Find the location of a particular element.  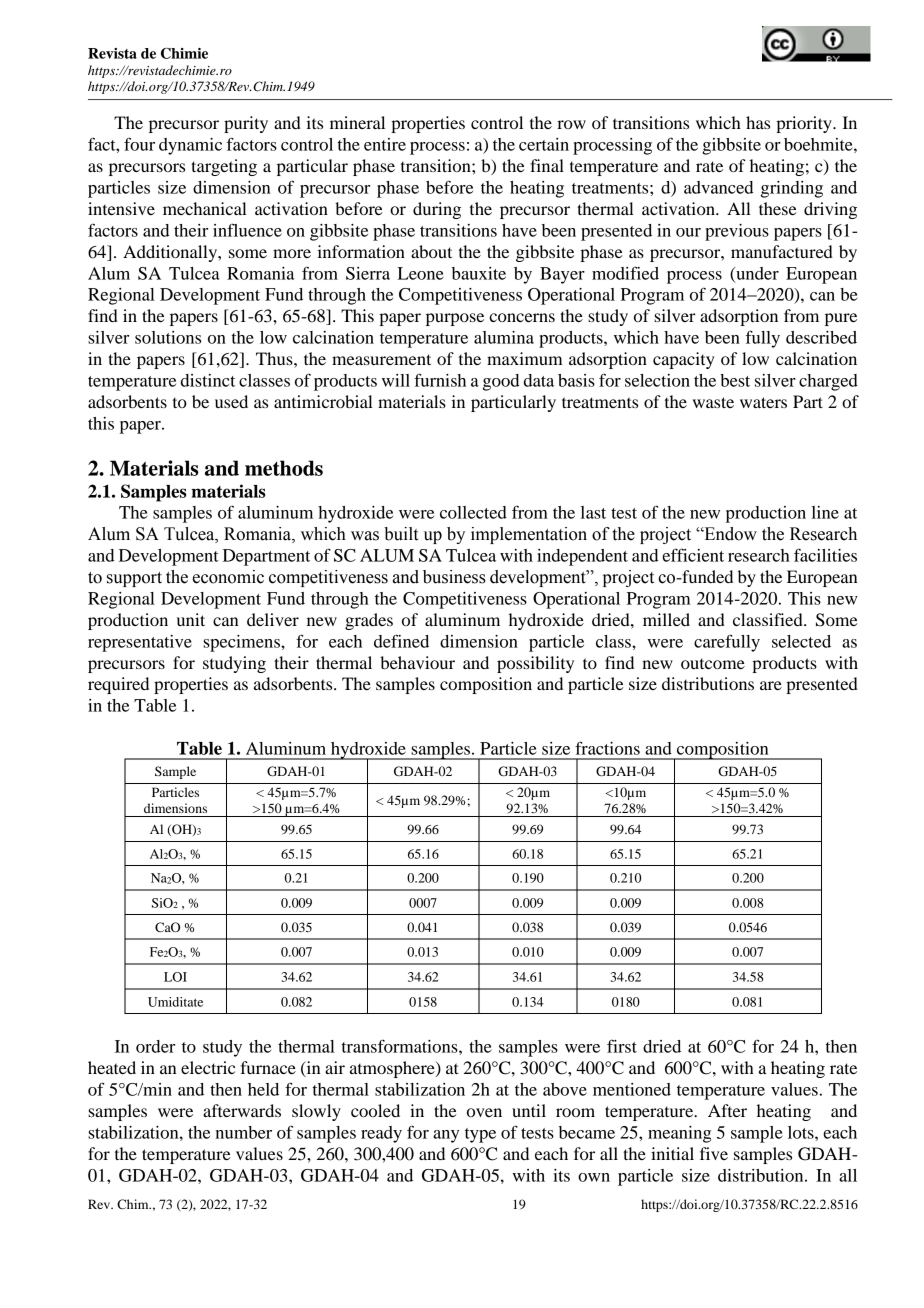

behaviour is located at coordinates (417, 662).
